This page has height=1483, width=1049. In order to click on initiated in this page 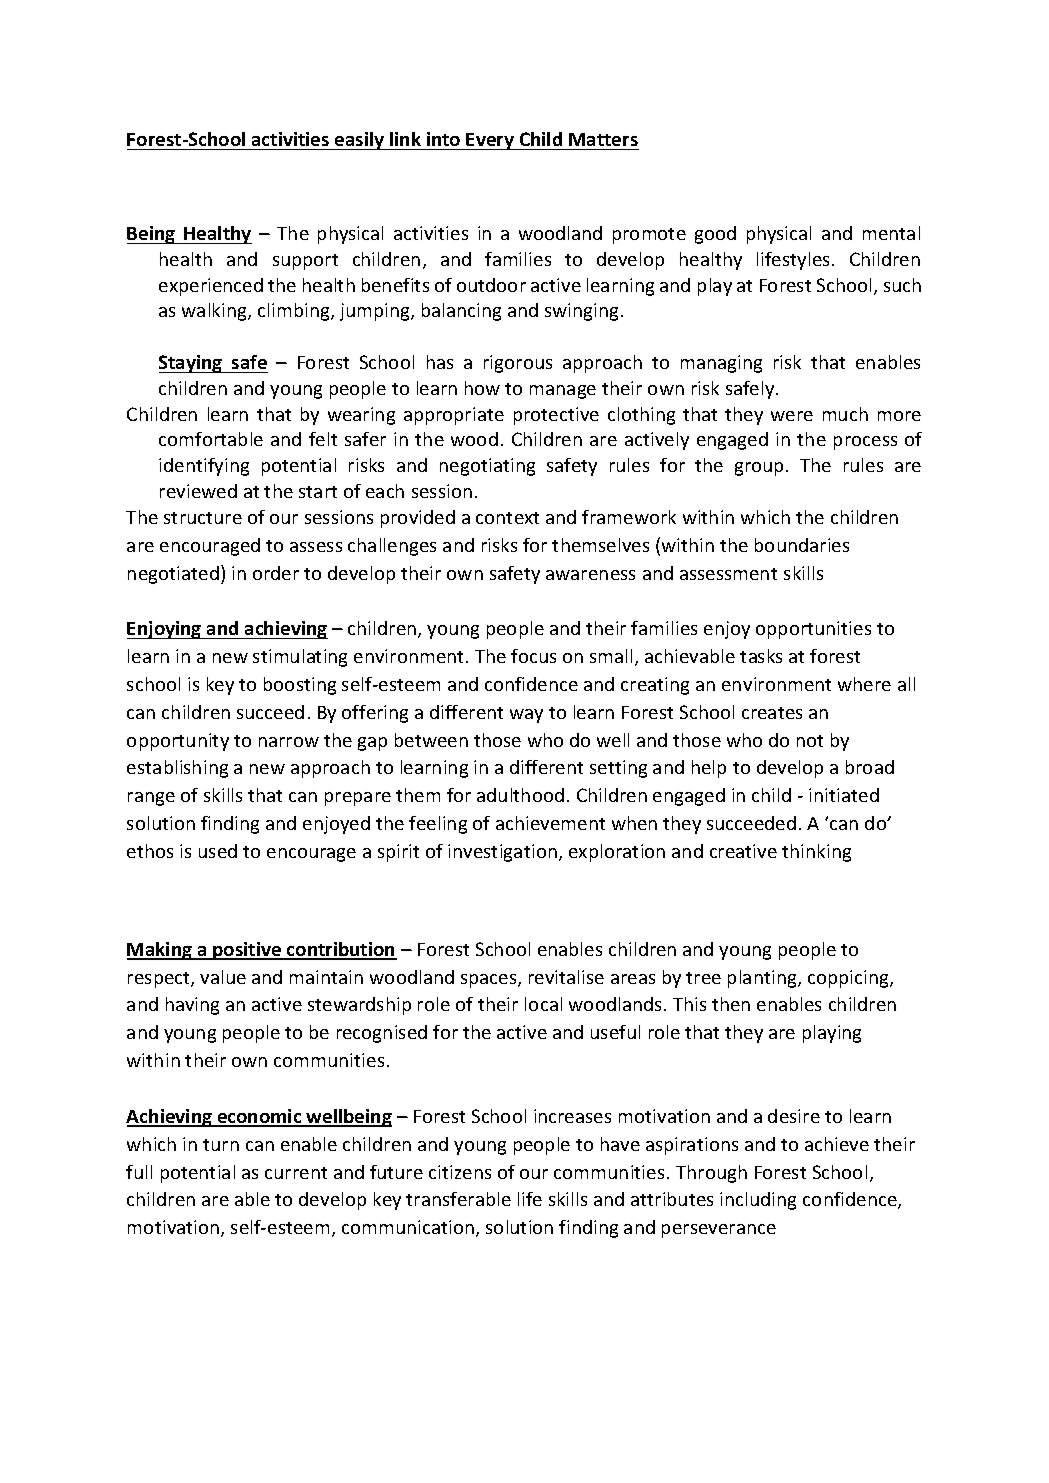, I will do `click(844, 795)`.
